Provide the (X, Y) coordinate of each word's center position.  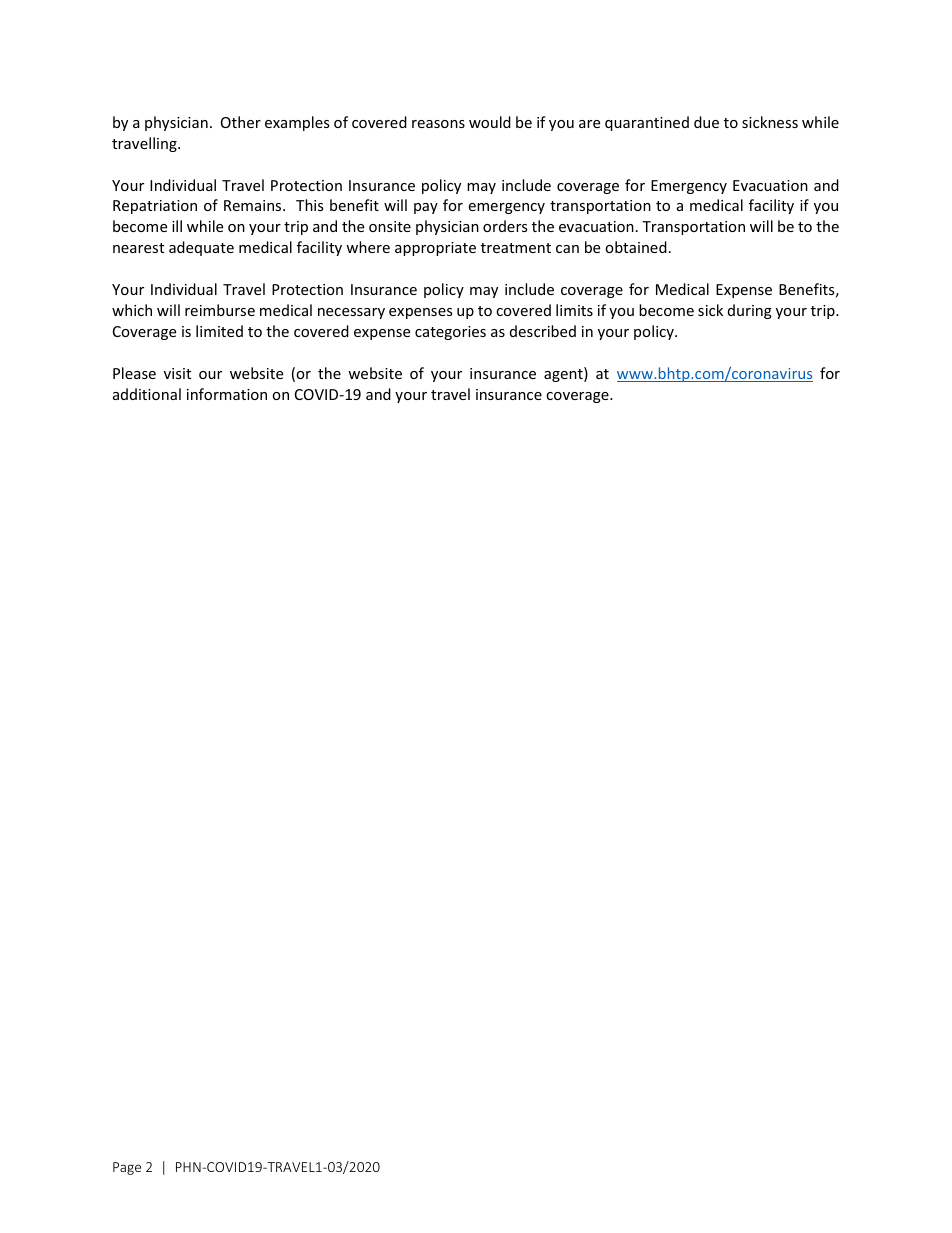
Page (127, 1168)
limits (574, 310)
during (750, 311)
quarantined (647, 123)
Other (241, 122)
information (227, 394)
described (543, 331)
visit (177, 373)
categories (450, 333)
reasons (438, 124)
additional (147, 394)
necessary (351, 313)
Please (134, 373)
